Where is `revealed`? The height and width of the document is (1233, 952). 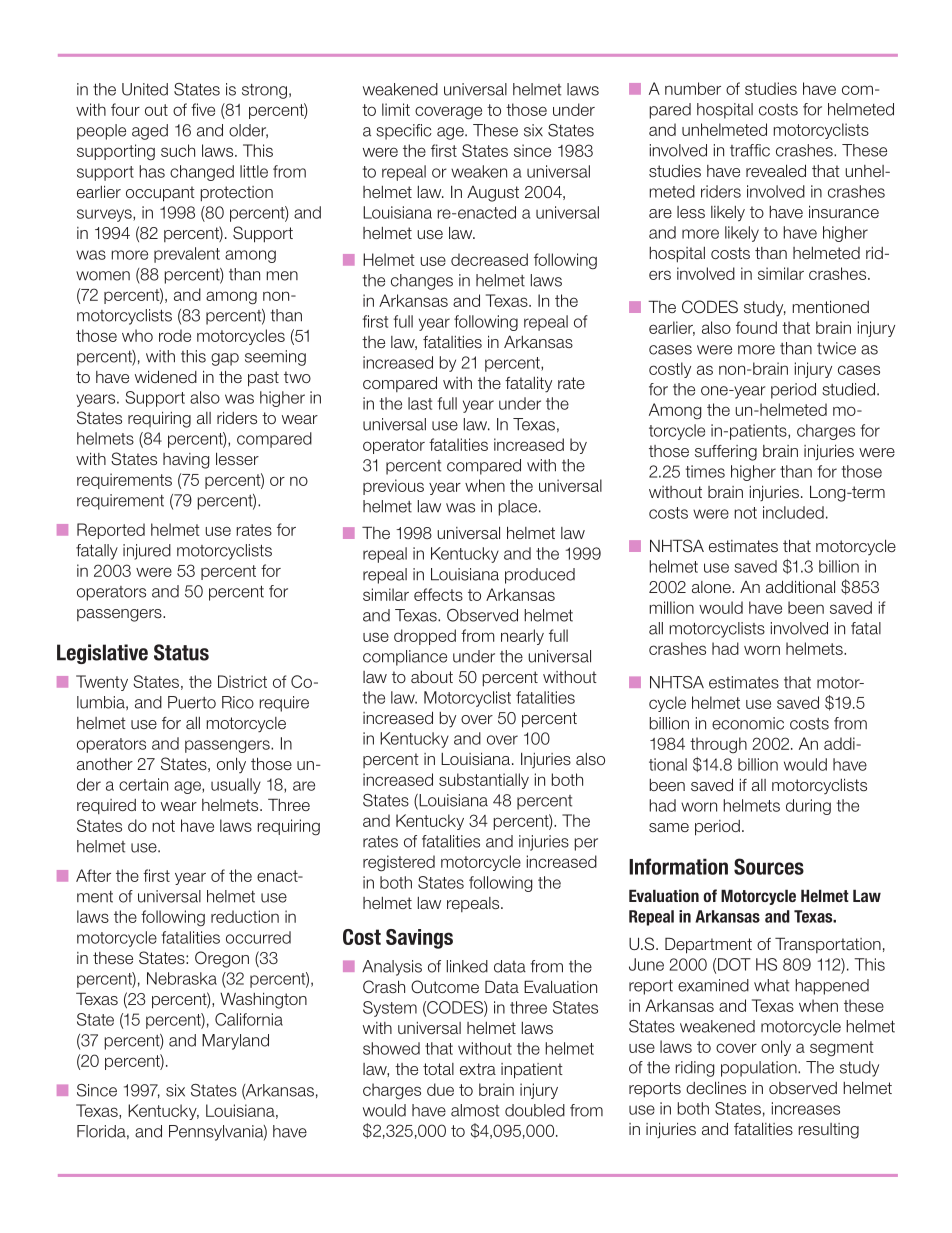 revealed is located at coordinates (776, 170).
